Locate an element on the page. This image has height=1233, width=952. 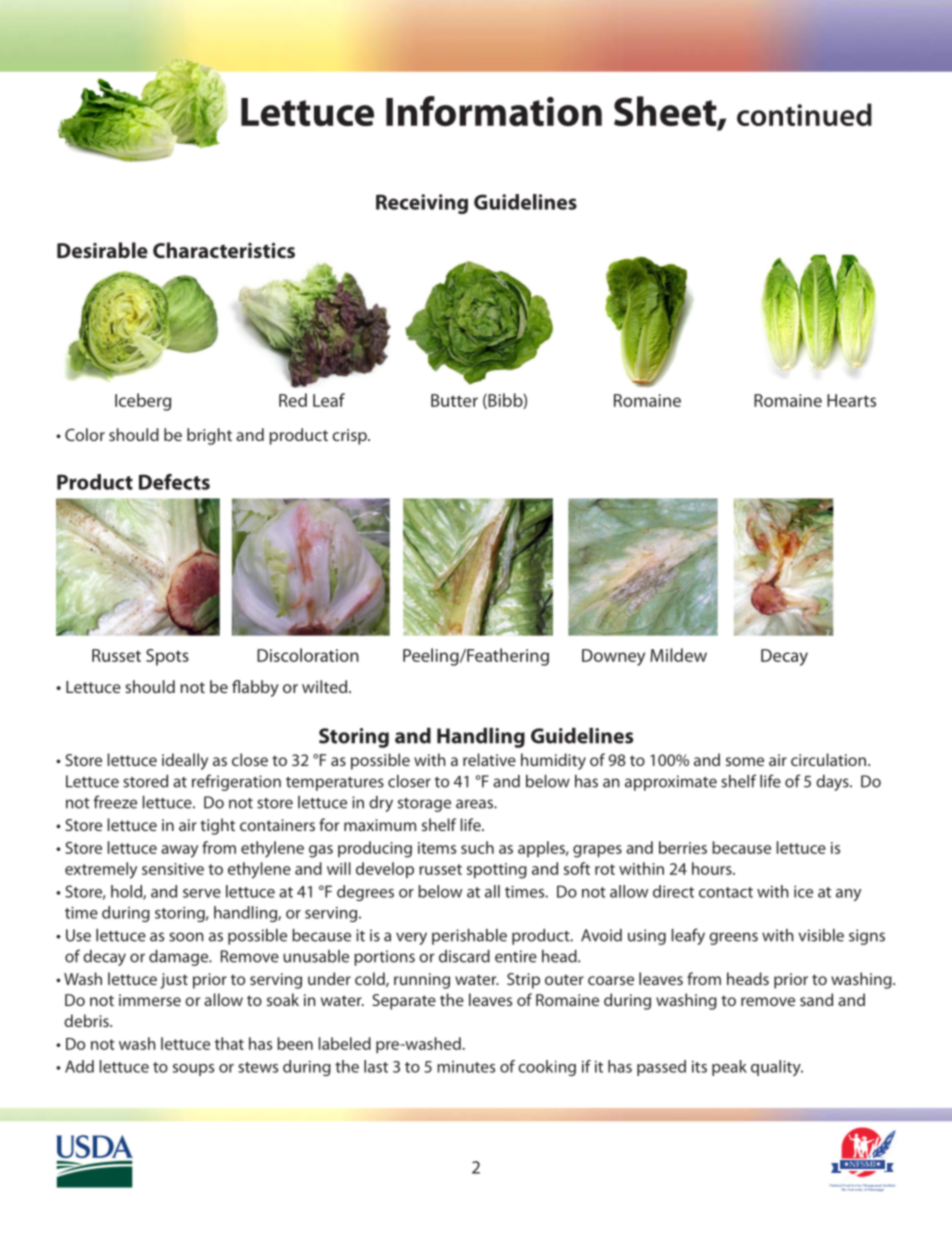
continued is located at coordinates (804, 114).
